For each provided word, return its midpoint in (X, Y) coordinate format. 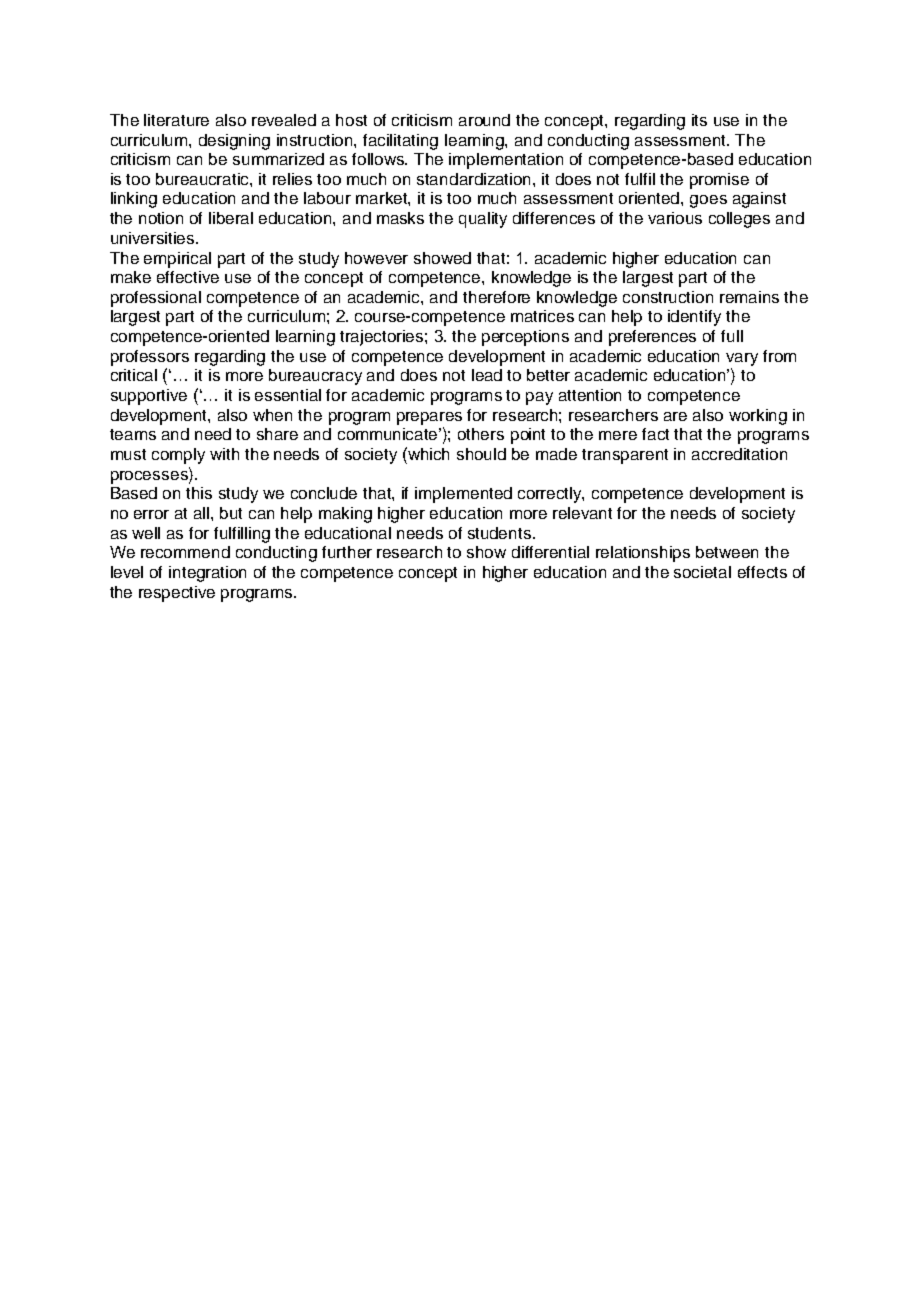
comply (178, 456)
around (484, 120)
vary (742, 359)
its (699, 120)
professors (150, 358)
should (481, 454)
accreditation (739, 454)
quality (483, 220)
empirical (177, 260)
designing (234, 142)
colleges (739, 220)
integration (207, 574)
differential (550, 552)
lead (487, 375)
